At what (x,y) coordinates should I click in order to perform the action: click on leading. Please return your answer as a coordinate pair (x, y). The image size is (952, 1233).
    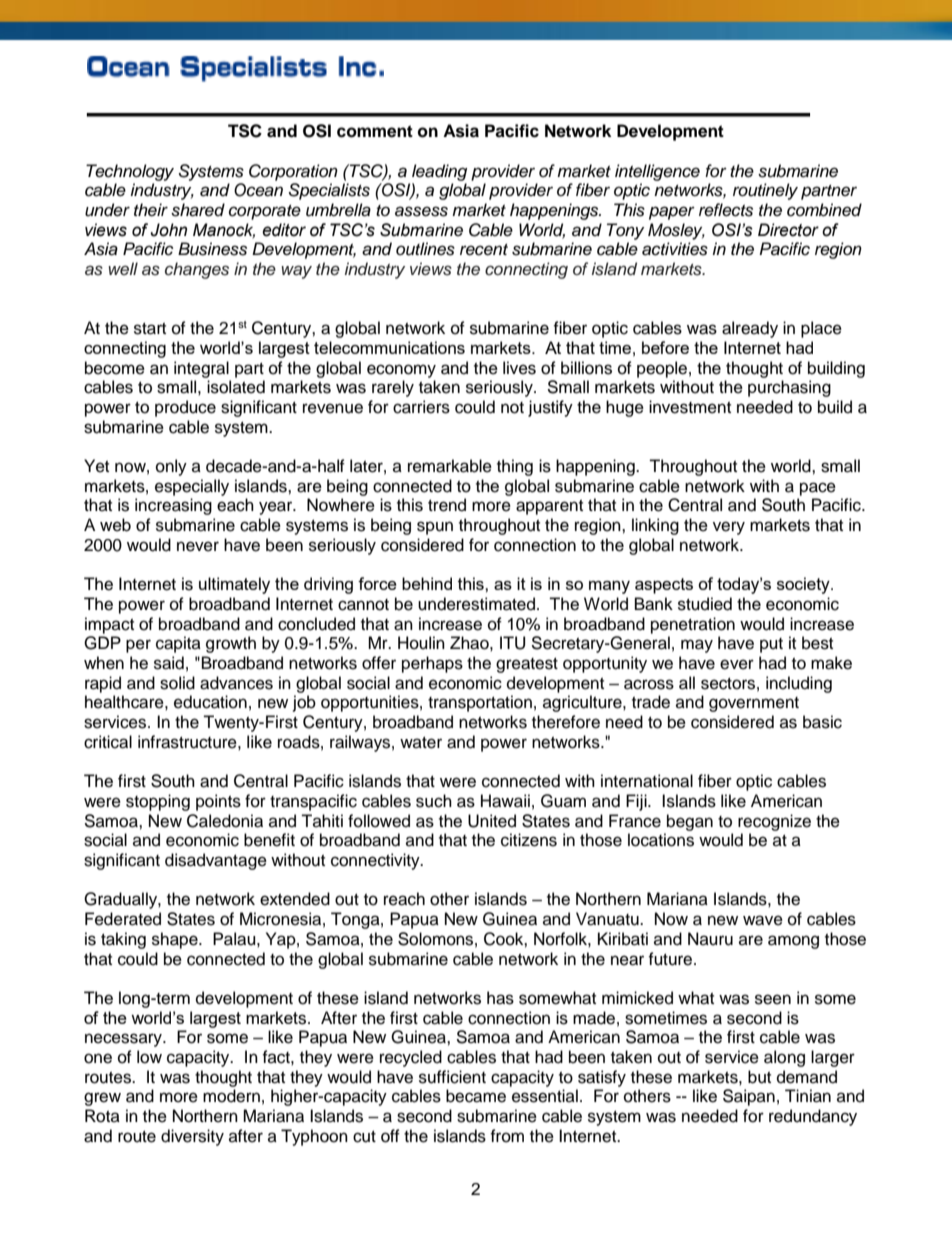
    Looking at the image, I should click on (439, 172).
